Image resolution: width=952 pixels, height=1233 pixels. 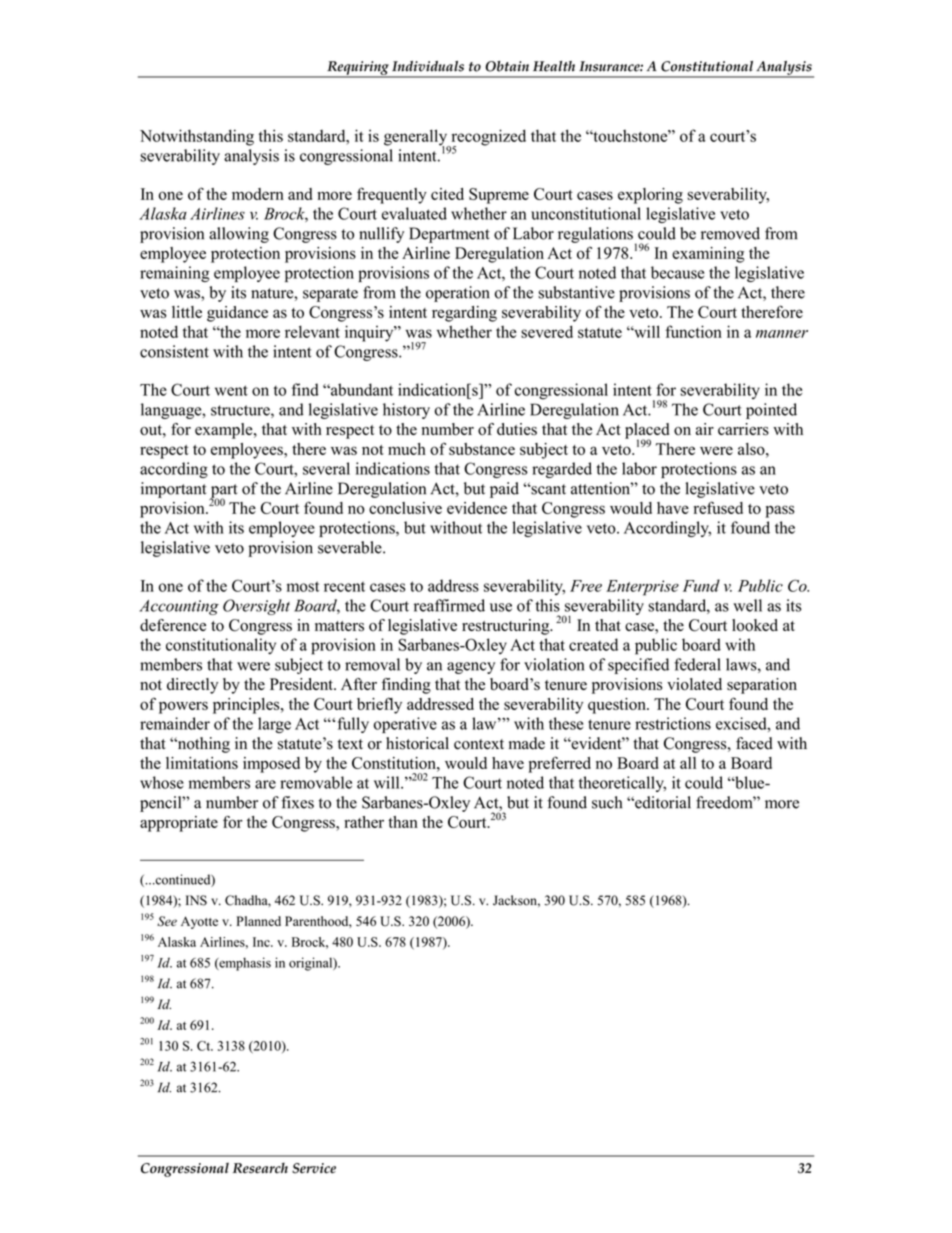 I want to click on substance, so click(x=482, y=449).
